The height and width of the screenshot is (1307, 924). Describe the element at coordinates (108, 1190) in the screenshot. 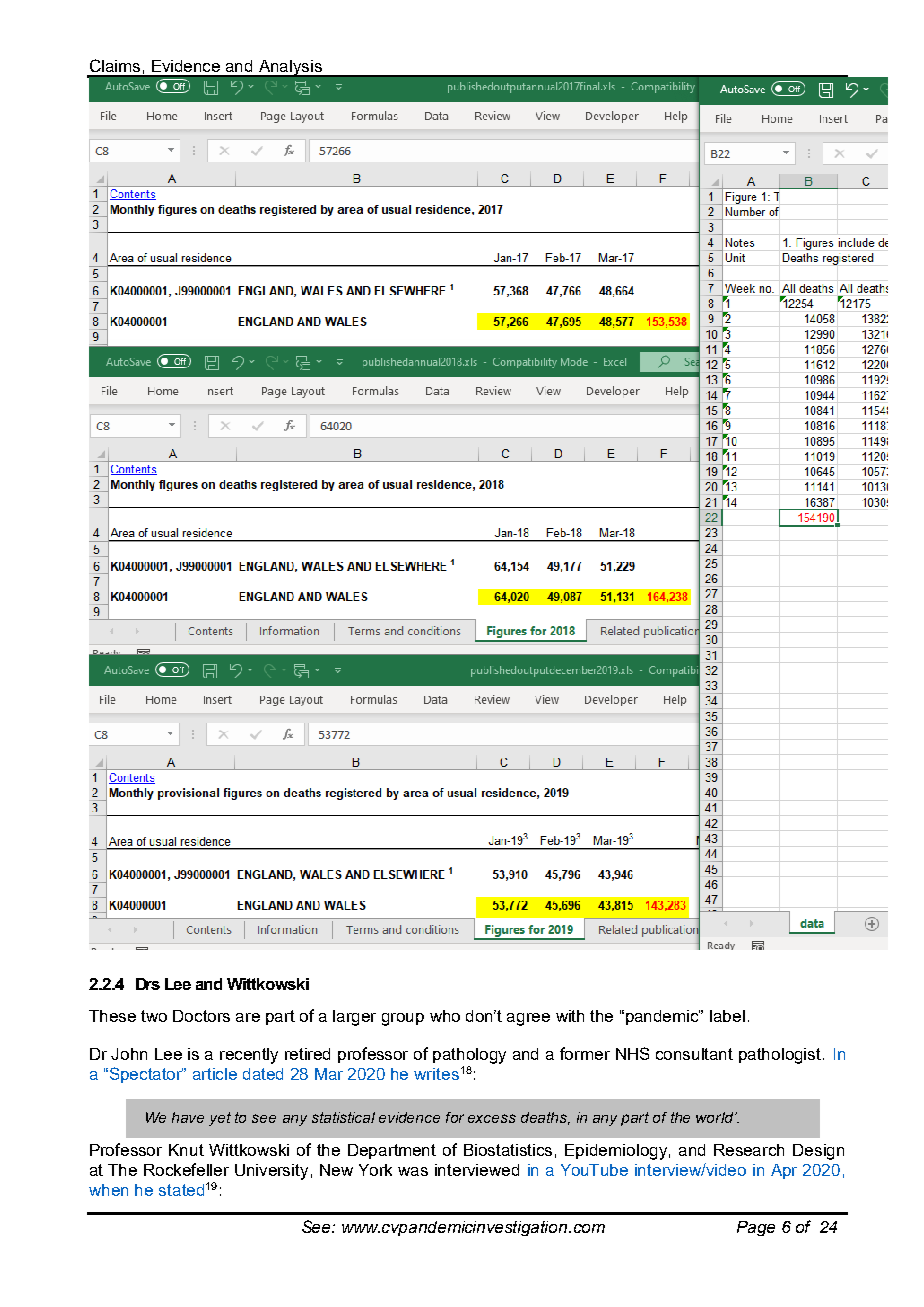

I see `when` at that location.
